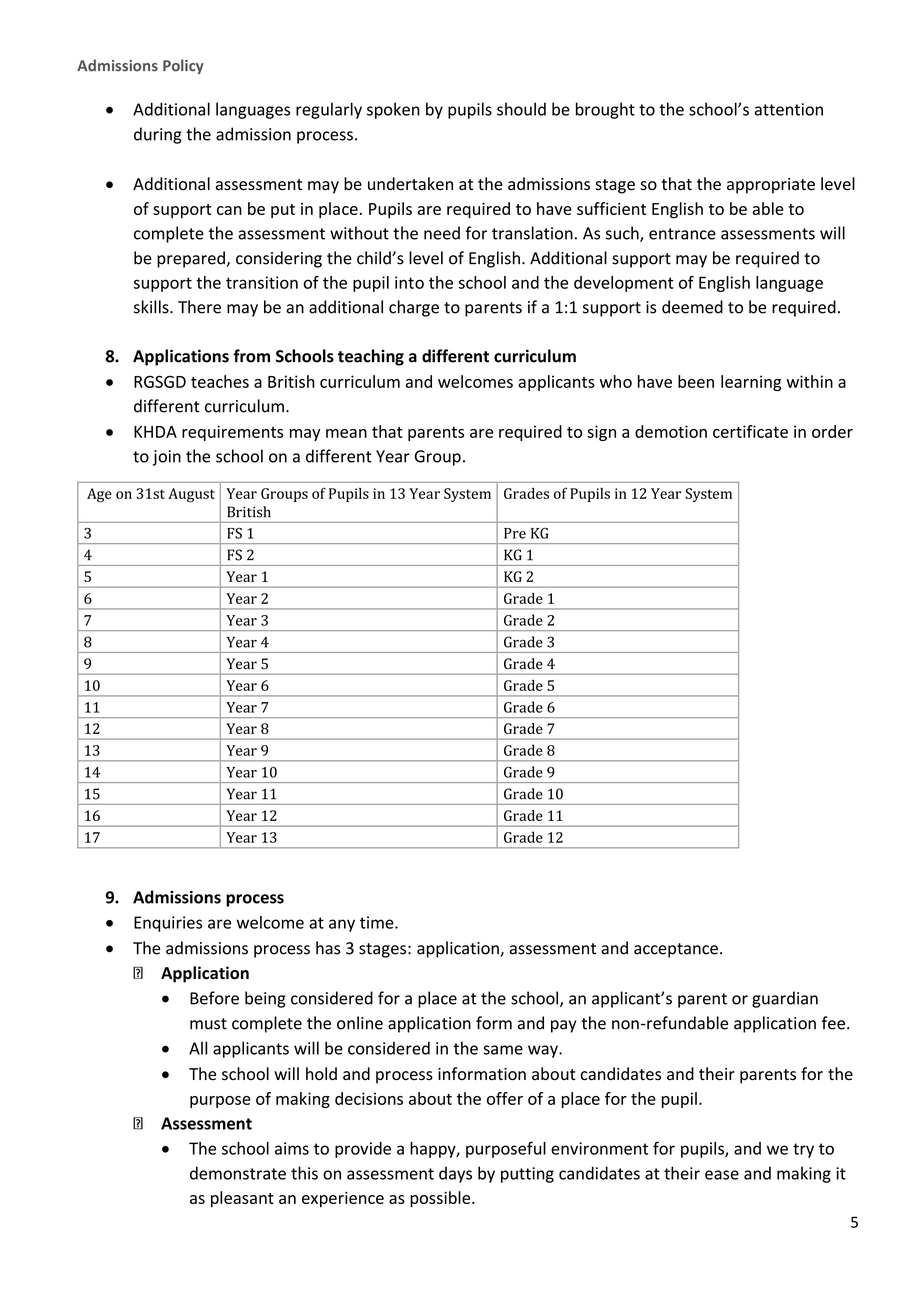  Describe the element at coordinates (168, 924) in the page. I see `Enquiries` at that location.
